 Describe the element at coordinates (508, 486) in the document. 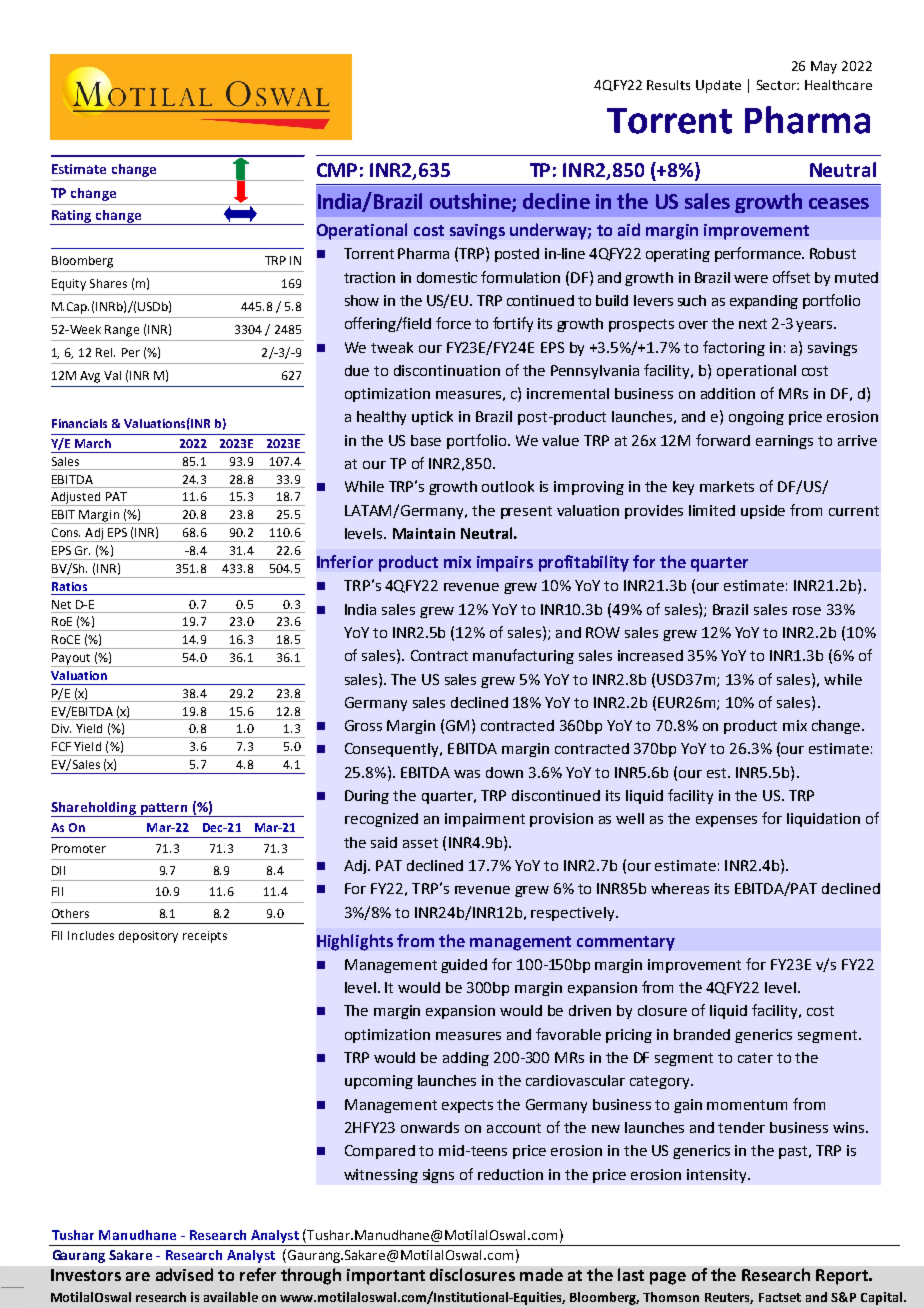

I see `outlook` at that location.
